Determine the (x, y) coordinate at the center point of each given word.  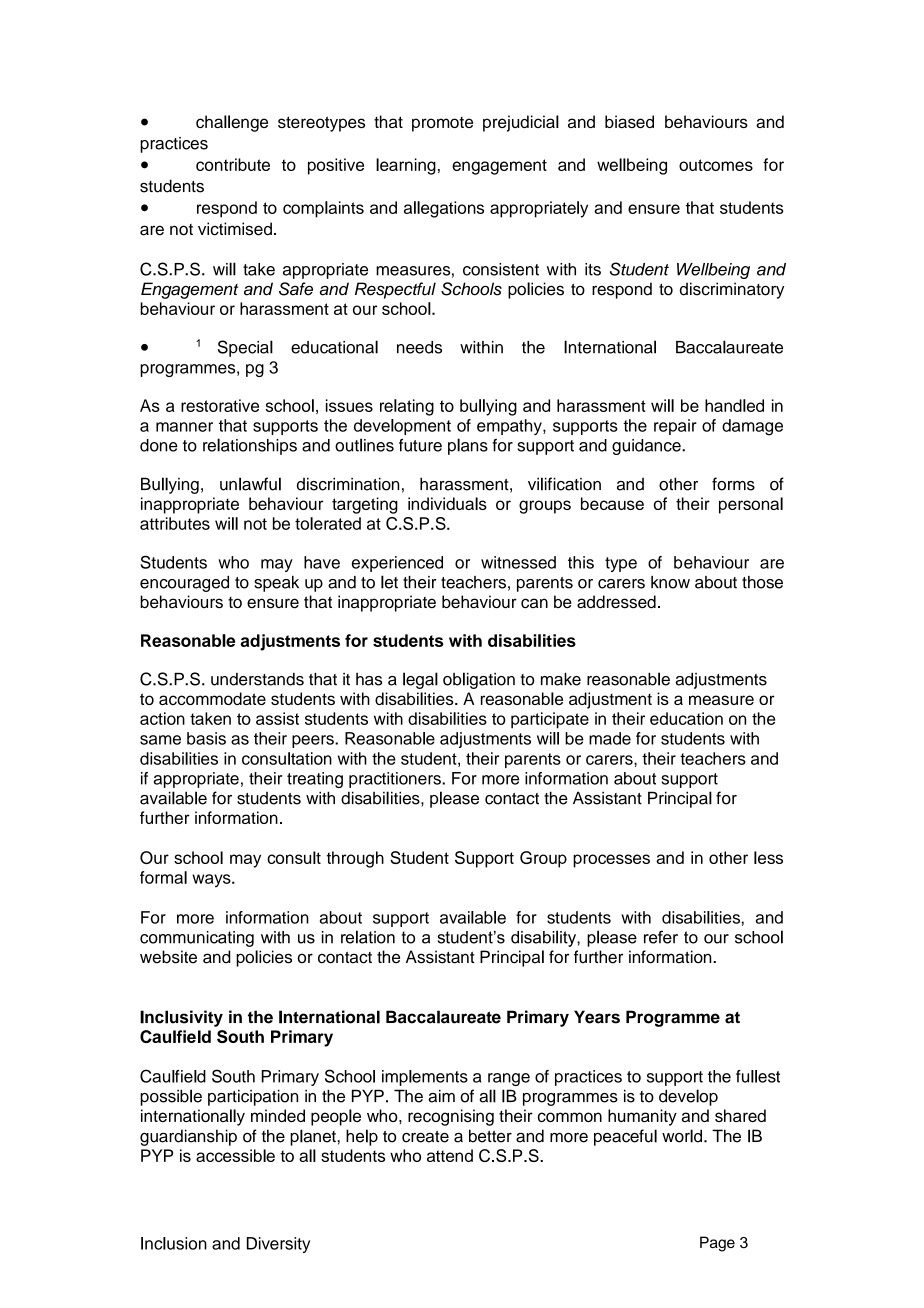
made (610, 738)
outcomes (716, 165)
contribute (233, 164)
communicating (197, 939)
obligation (479, 680)
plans (468, 446)
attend (450, 1155)
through (355, 859)
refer (661, 937)
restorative (220, 405)
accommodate (212, 698)
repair (675, 427)
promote (442, 124)
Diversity (278, 1245)
